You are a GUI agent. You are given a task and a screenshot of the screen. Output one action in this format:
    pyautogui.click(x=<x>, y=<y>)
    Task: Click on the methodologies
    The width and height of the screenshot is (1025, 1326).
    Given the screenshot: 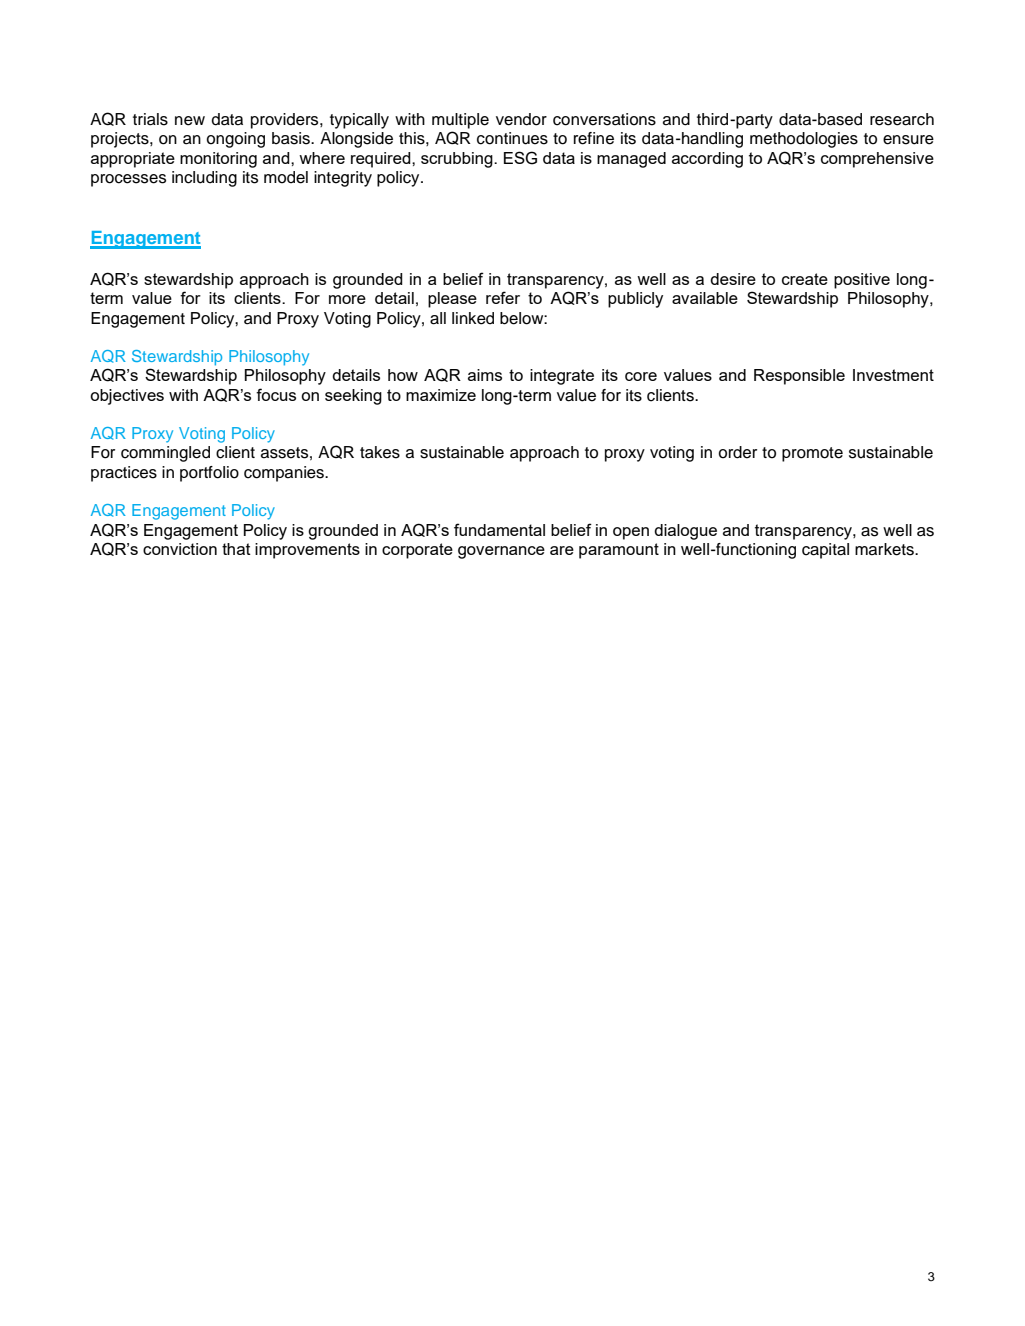 What is the action you would take?
    pyautogui.click(x=804, y=140)
